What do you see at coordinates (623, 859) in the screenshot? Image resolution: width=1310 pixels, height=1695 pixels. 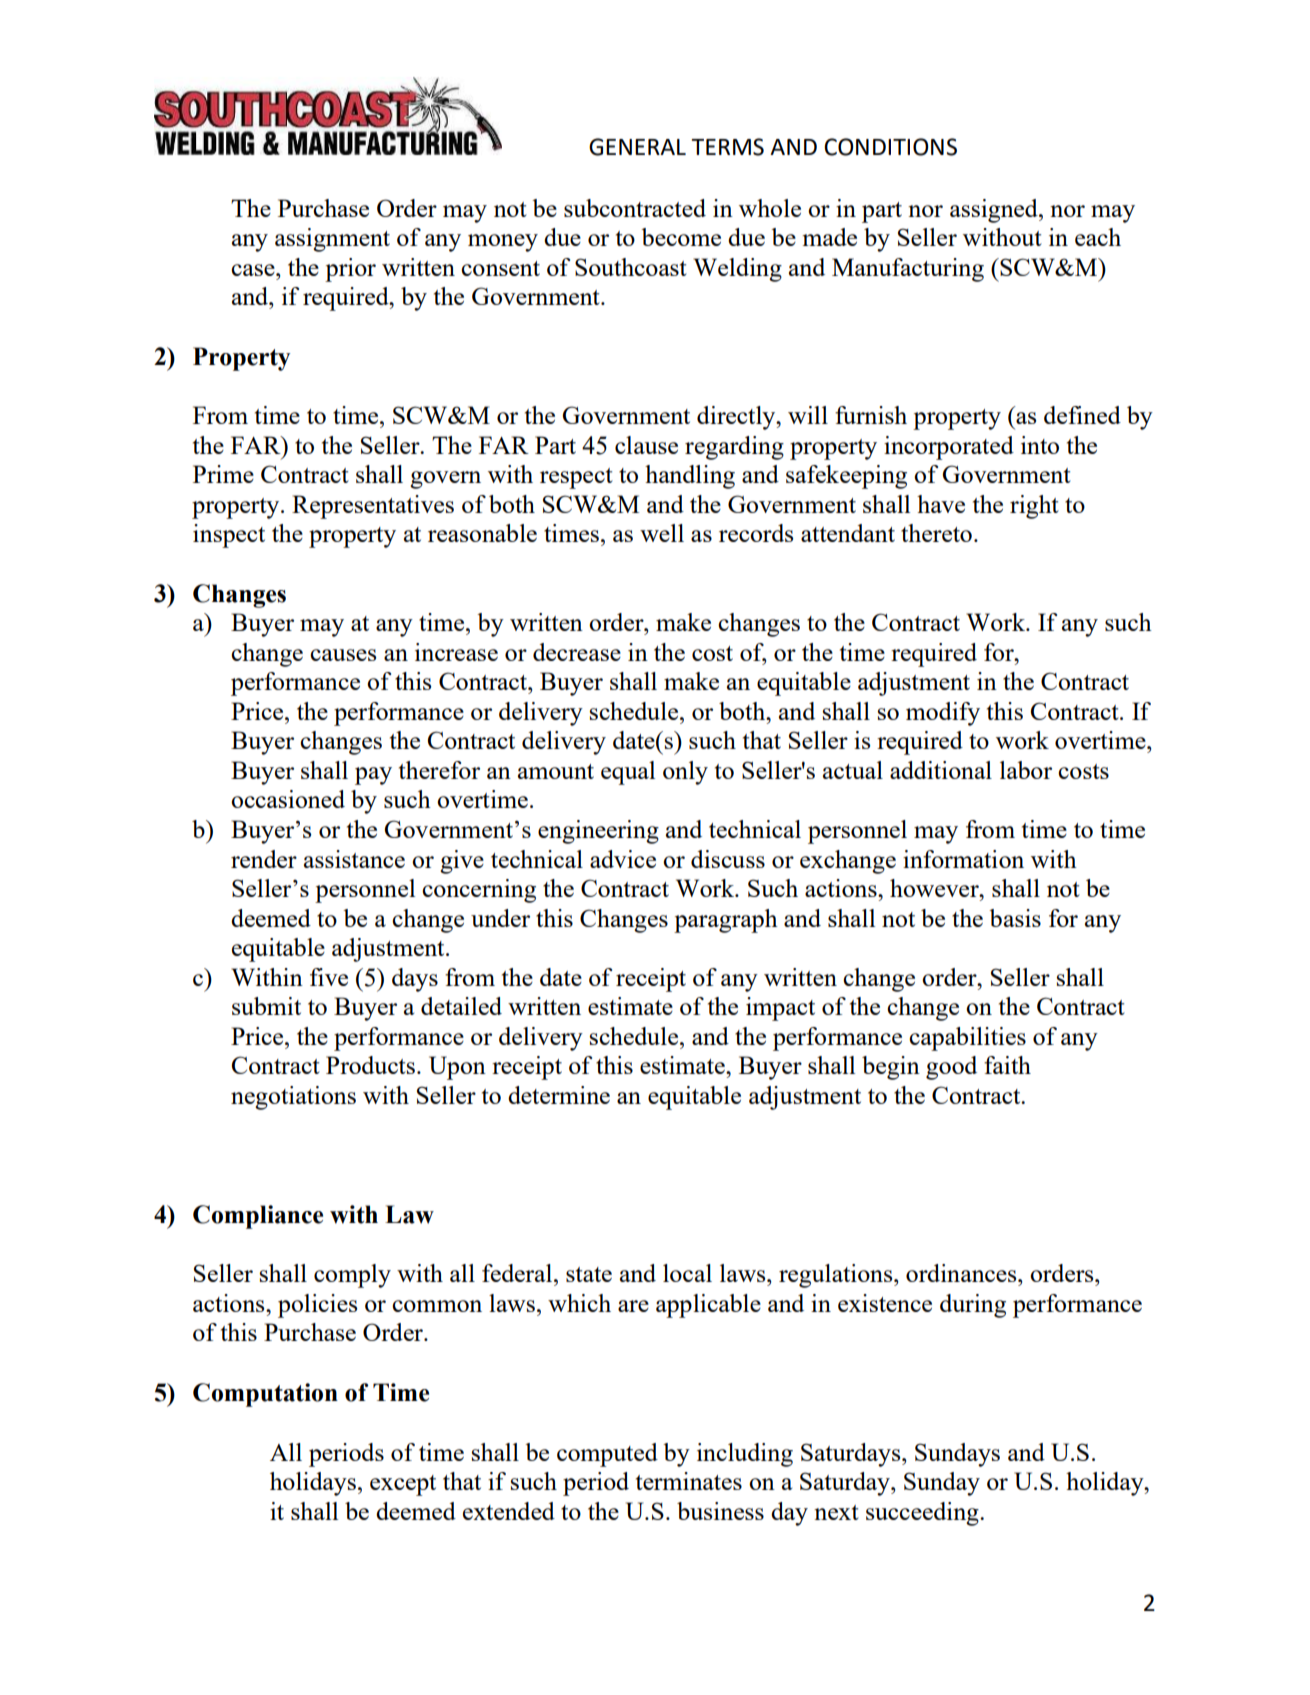 I see `advice` at bounding box center [623, 859].
